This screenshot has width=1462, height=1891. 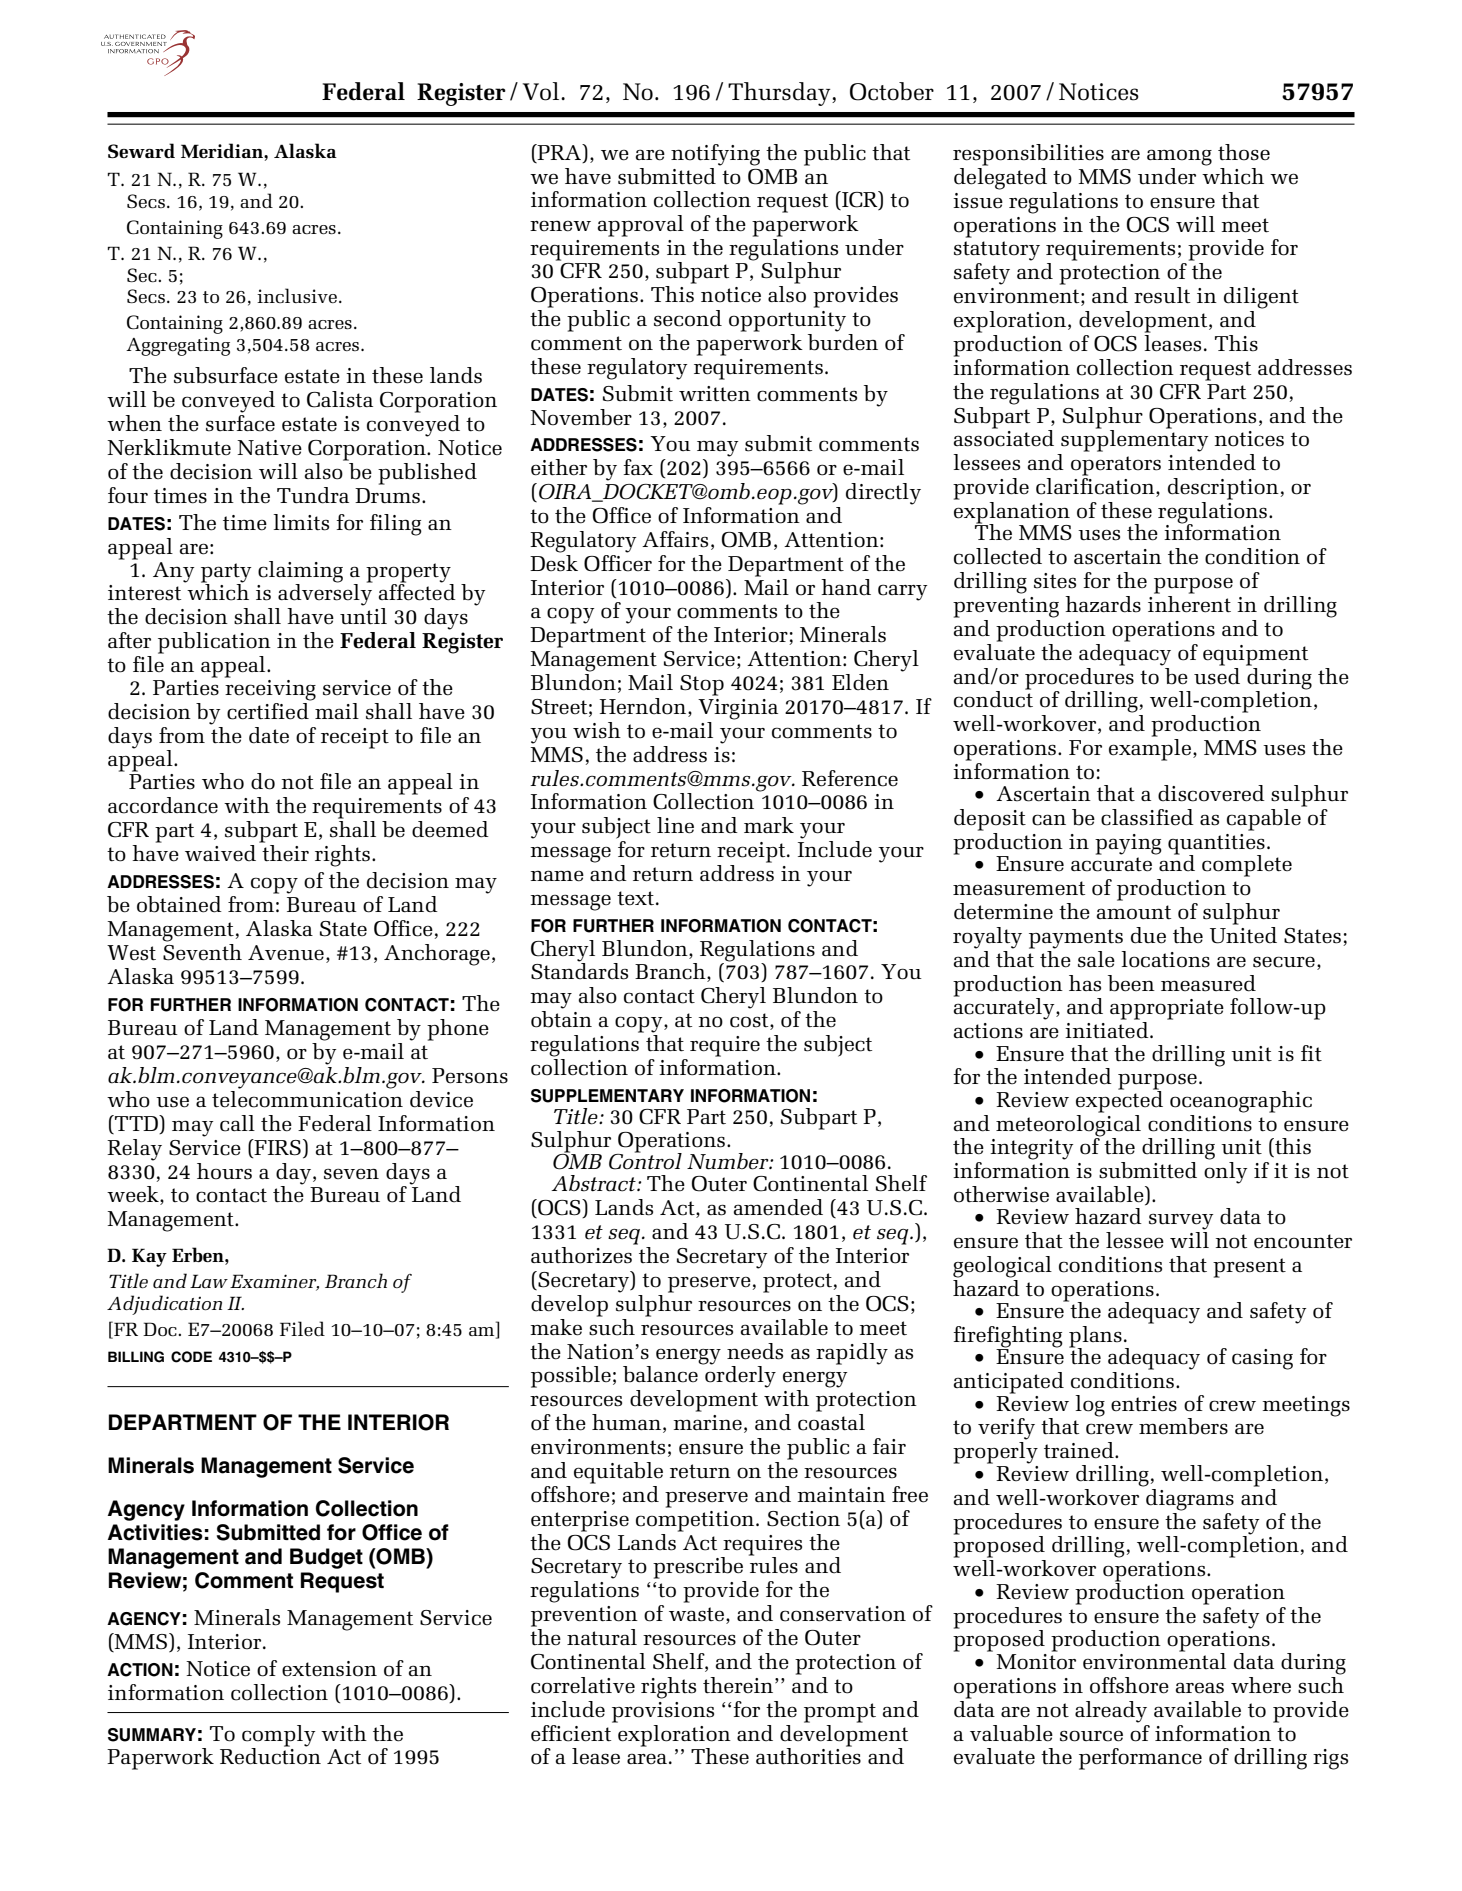 I want to click on Seward, so click(x=141, y=150).
